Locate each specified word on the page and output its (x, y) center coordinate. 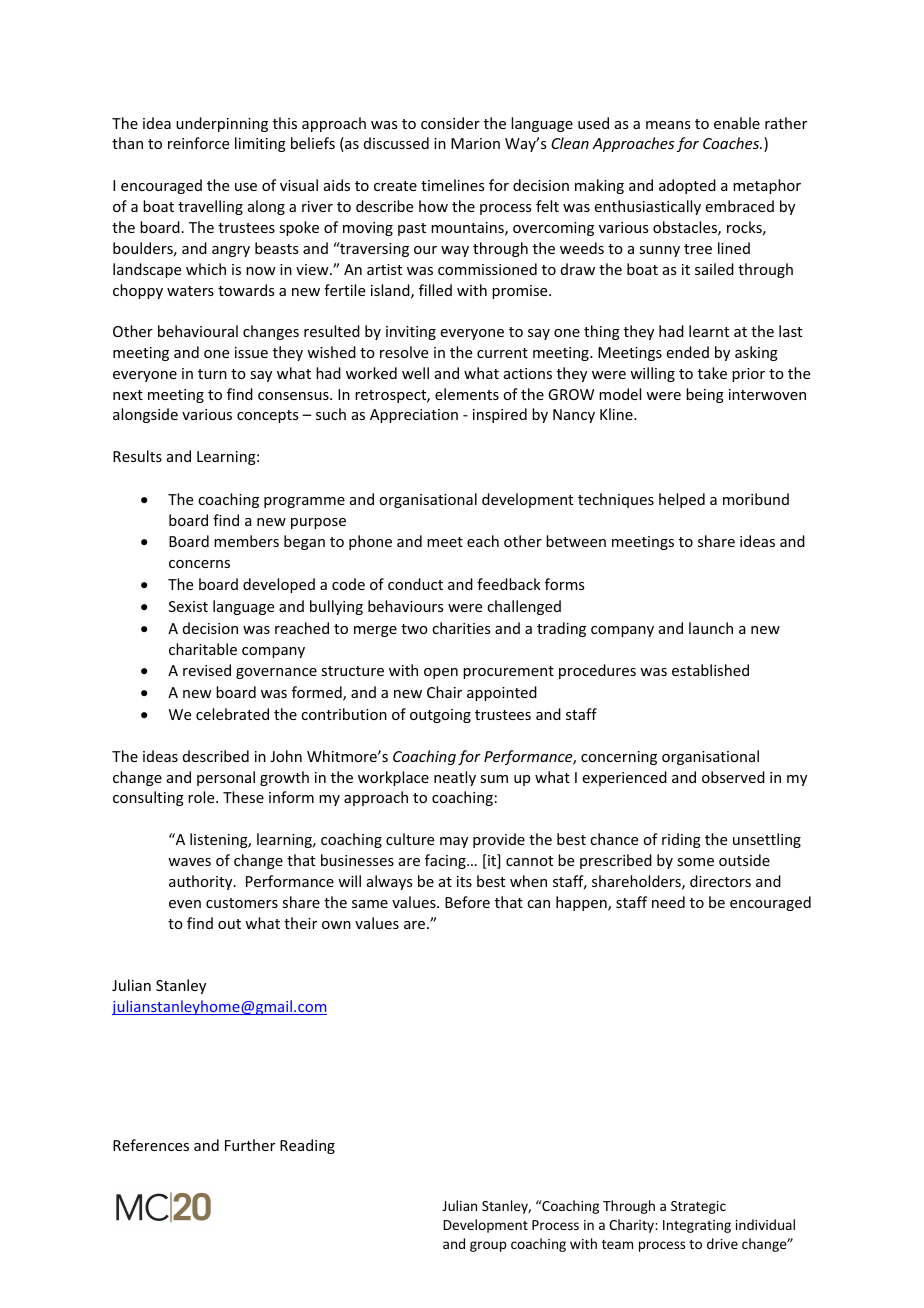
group (488, 1246)
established (710, 670)
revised (207, 670)
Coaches (732, 143)
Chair (444, 692)
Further (250, 1145)
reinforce (198, 143)
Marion (475, 143)
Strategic (698, 1207)
